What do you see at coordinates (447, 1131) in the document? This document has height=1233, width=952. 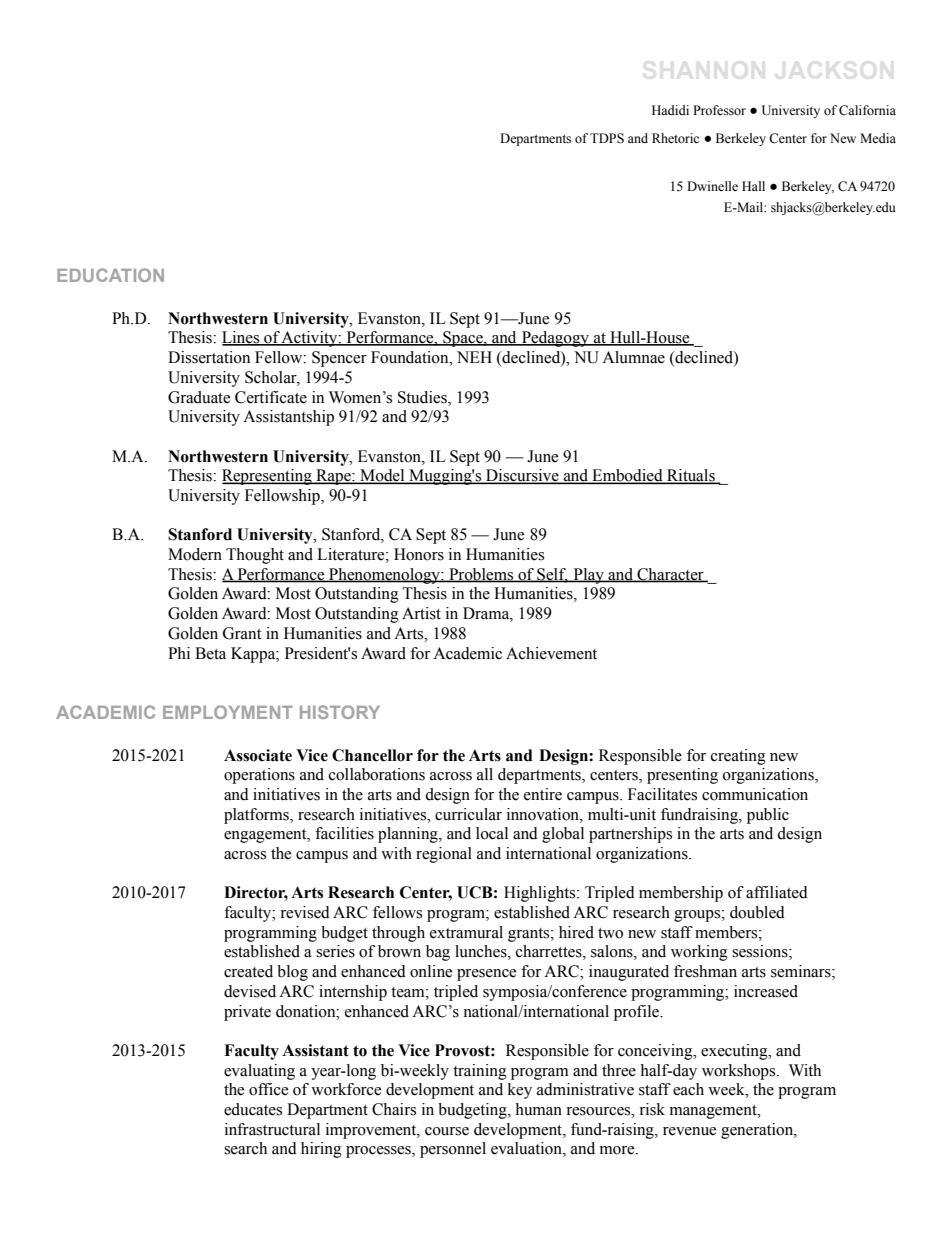 I see `course` at bounding box center [447, 1131].
